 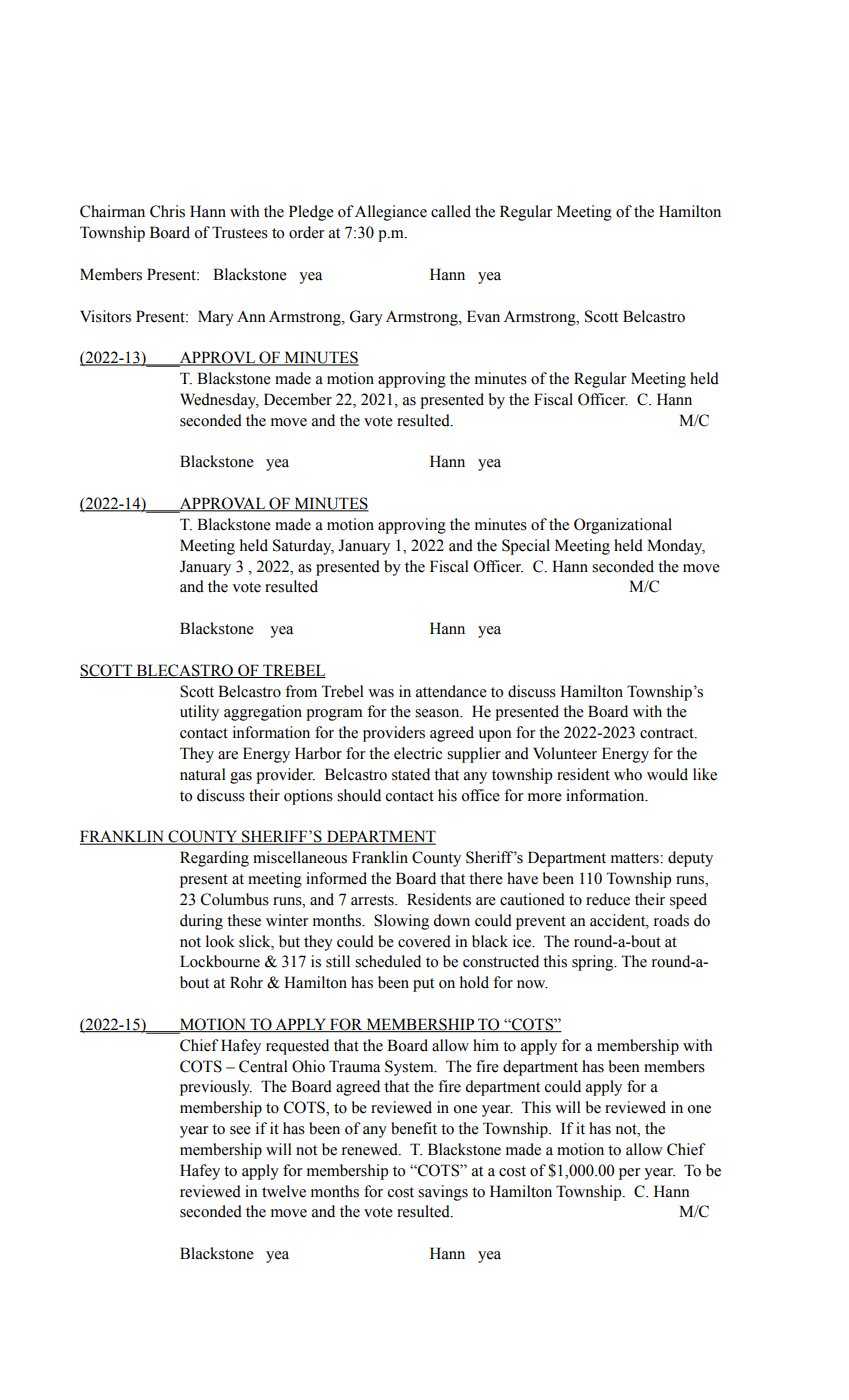 What do you see at coordinates (483, 316) in the screenshot?
I see `Evan` at bounding box center [483, 316].
